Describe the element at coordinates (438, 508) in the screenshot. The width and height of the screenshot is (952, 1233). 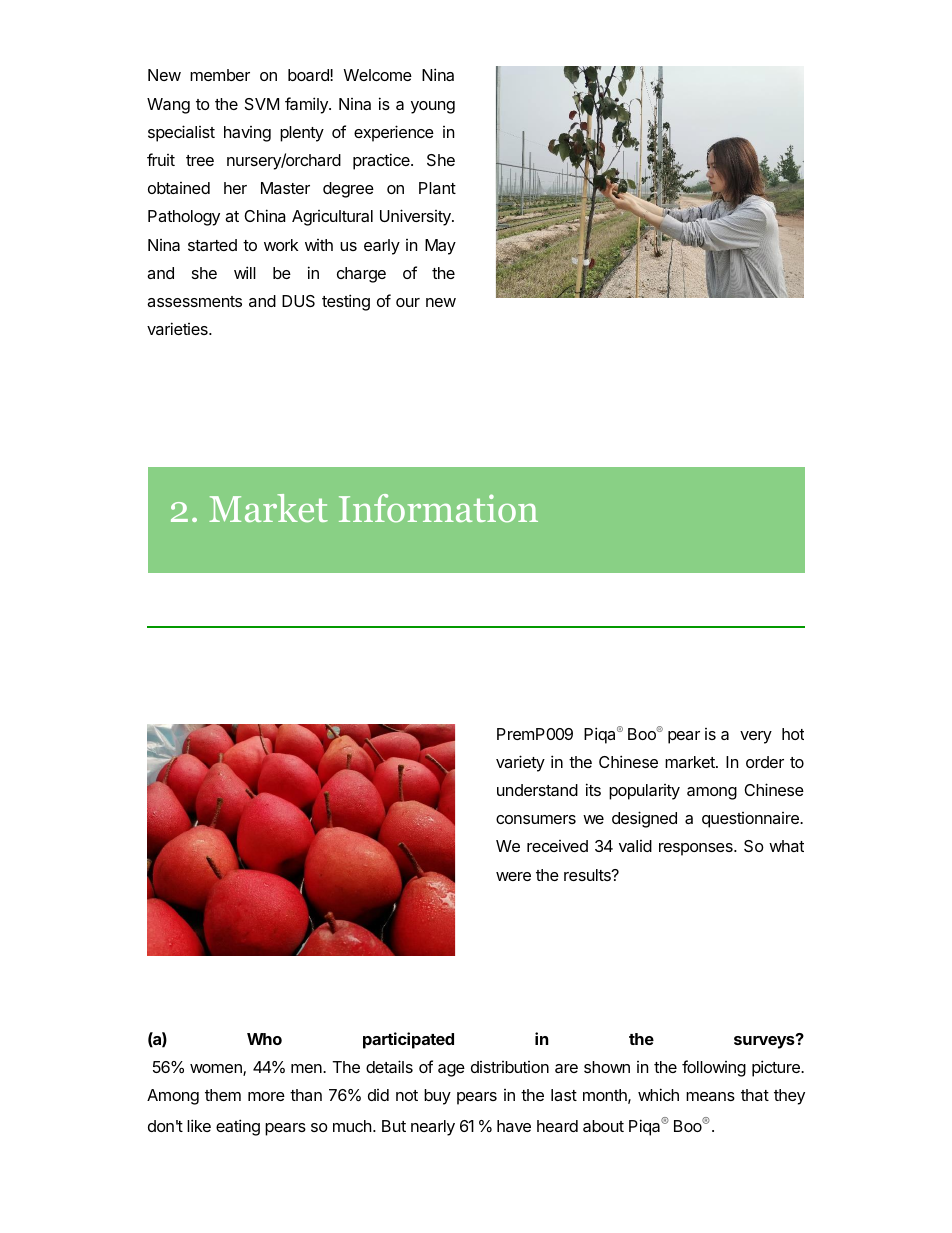
I see `Information` at that location.
